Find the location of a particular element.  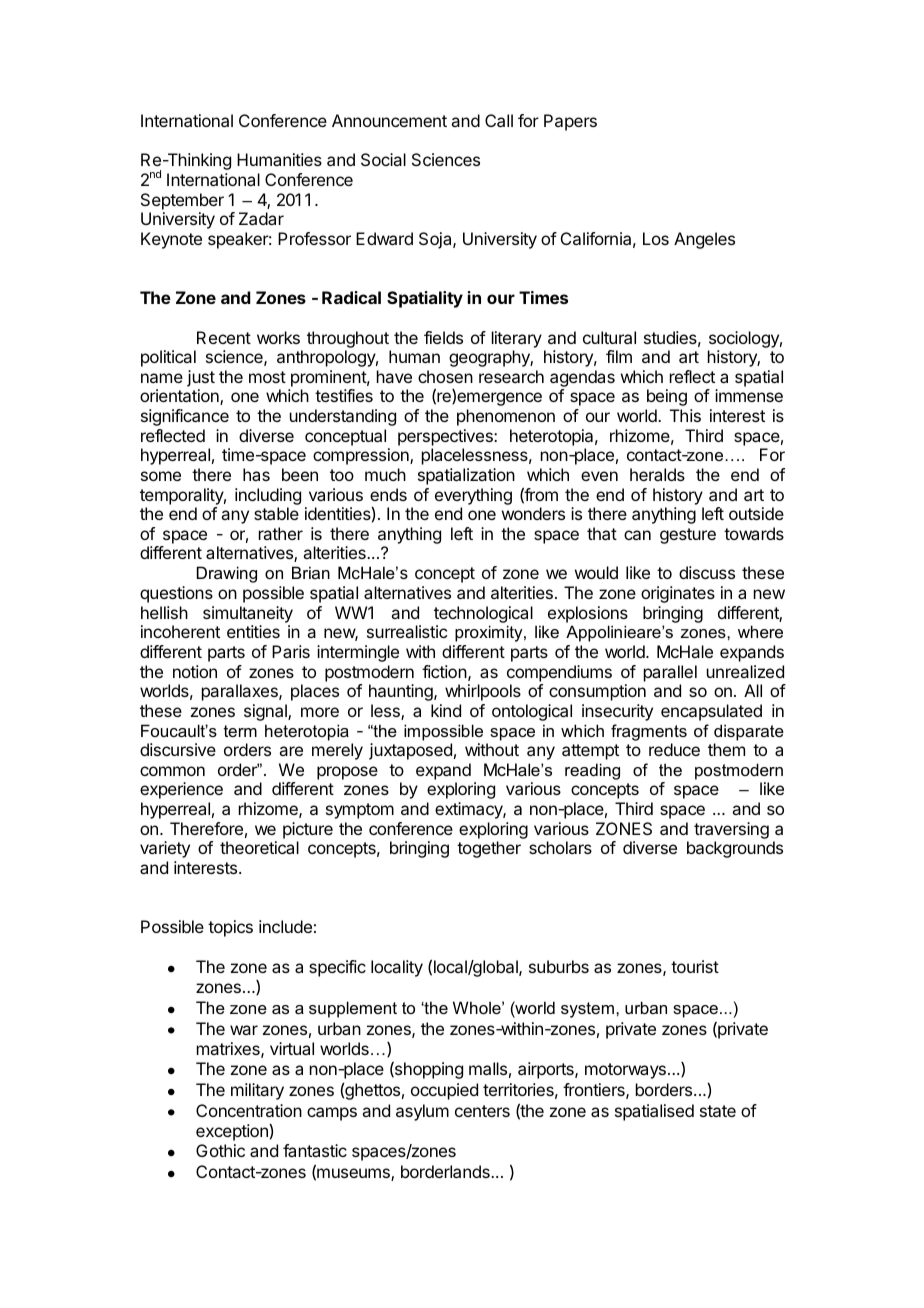

reduce is located at coordinates (674, 749).
